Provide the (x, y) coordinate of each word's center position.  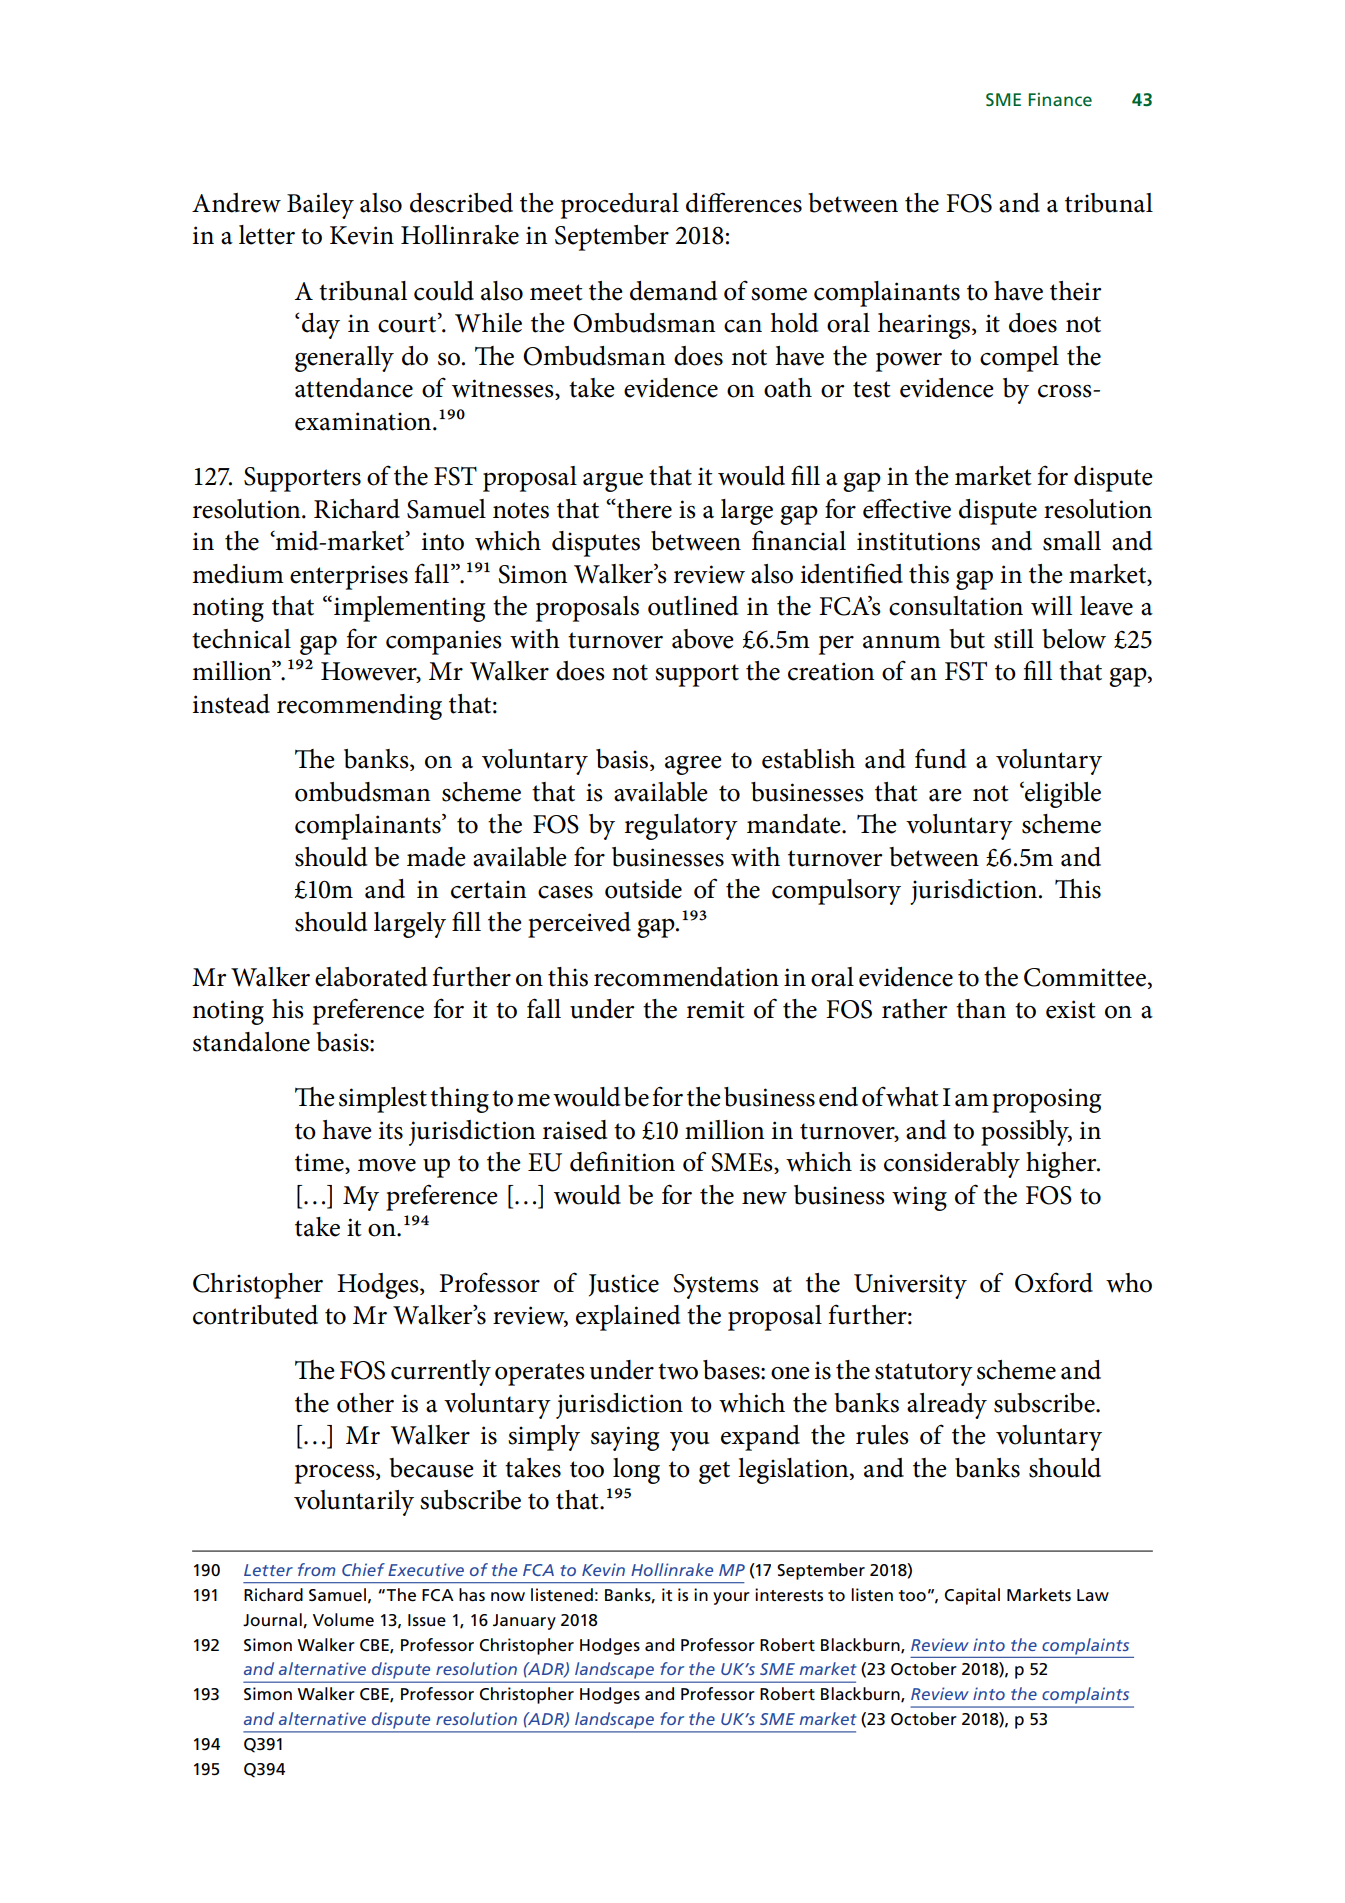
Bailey (320, 206)
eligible (1062, 794)
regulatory (681, 827)
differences (744, 202)
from (317, 1569)
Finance (1060, 99)
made (436, 857)
